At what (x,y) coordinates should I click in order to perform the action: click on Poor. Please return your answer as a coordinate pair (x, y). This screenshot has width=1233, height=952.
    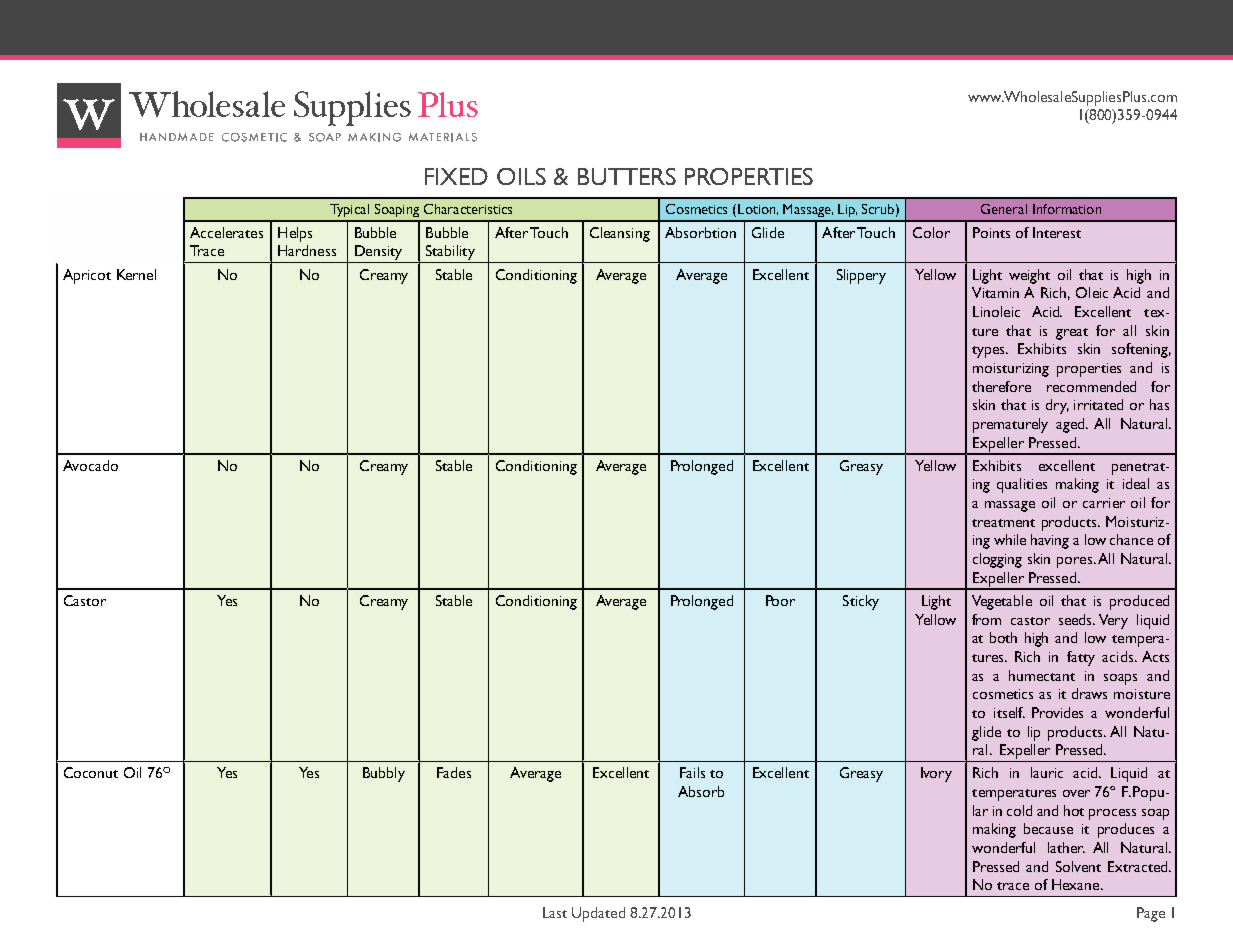
    Looking at the image, I should click on (780, 600).
